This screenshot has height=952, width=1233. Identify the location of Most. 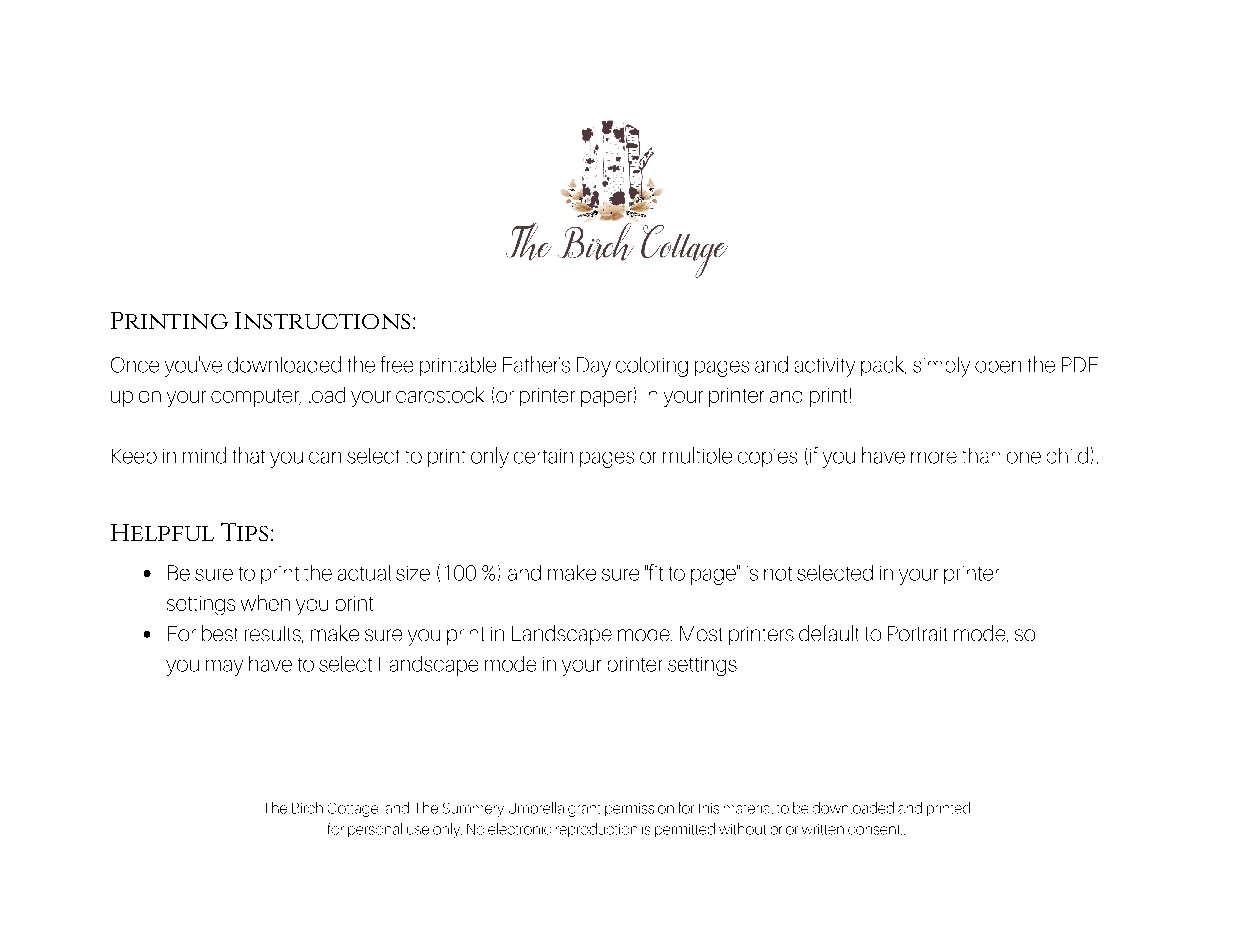
(701, 633).
